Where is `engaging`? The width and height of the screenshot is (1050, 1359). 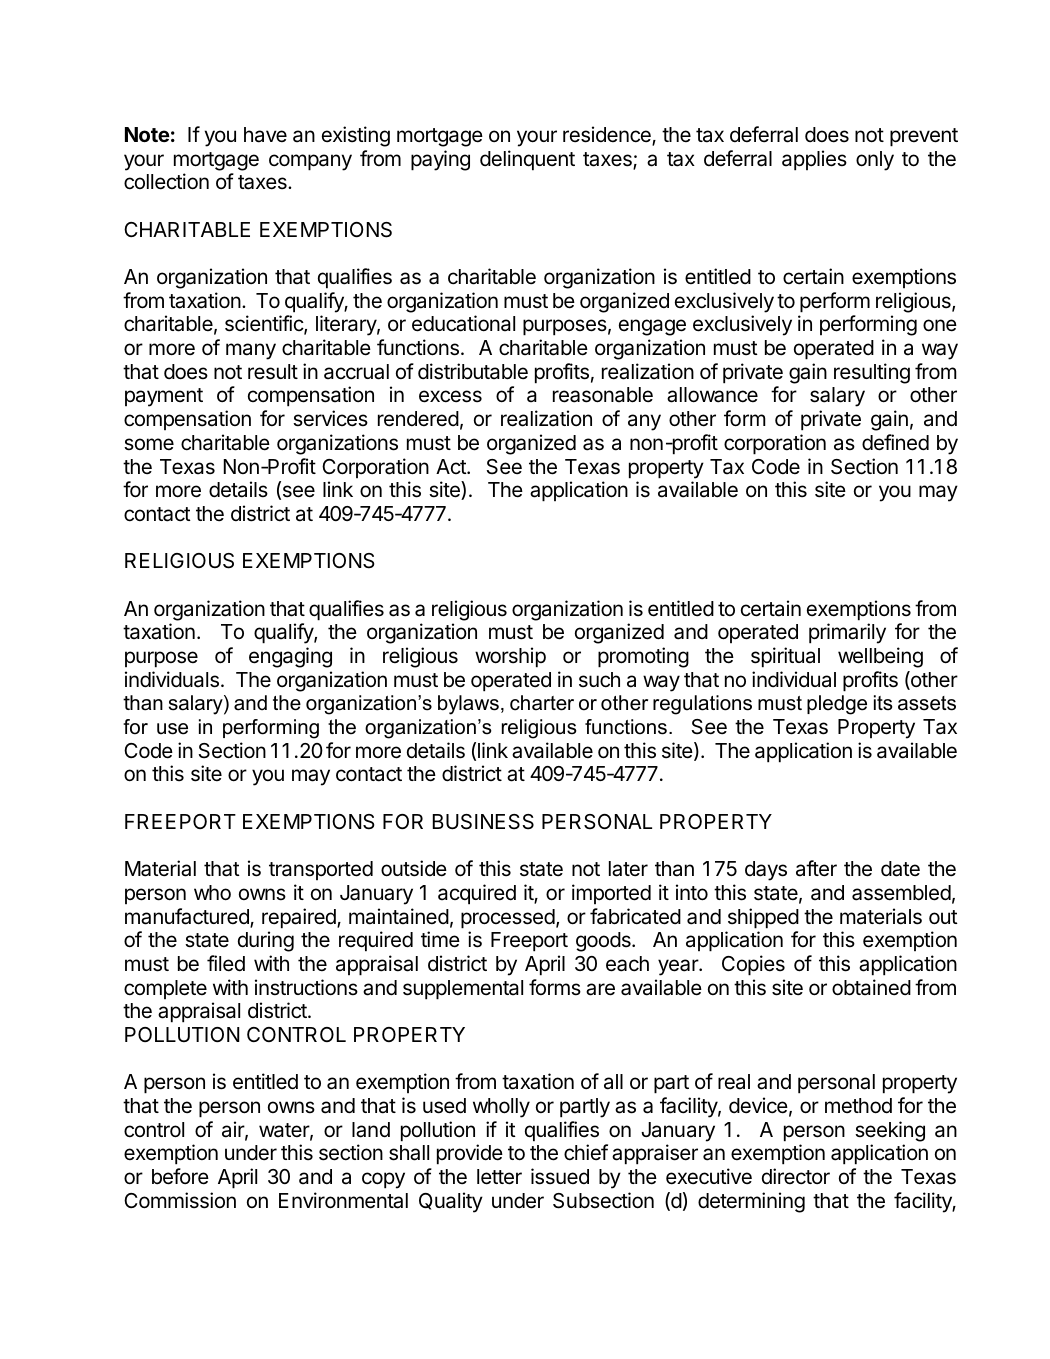
engaging is located at coordinates (290, 657).
